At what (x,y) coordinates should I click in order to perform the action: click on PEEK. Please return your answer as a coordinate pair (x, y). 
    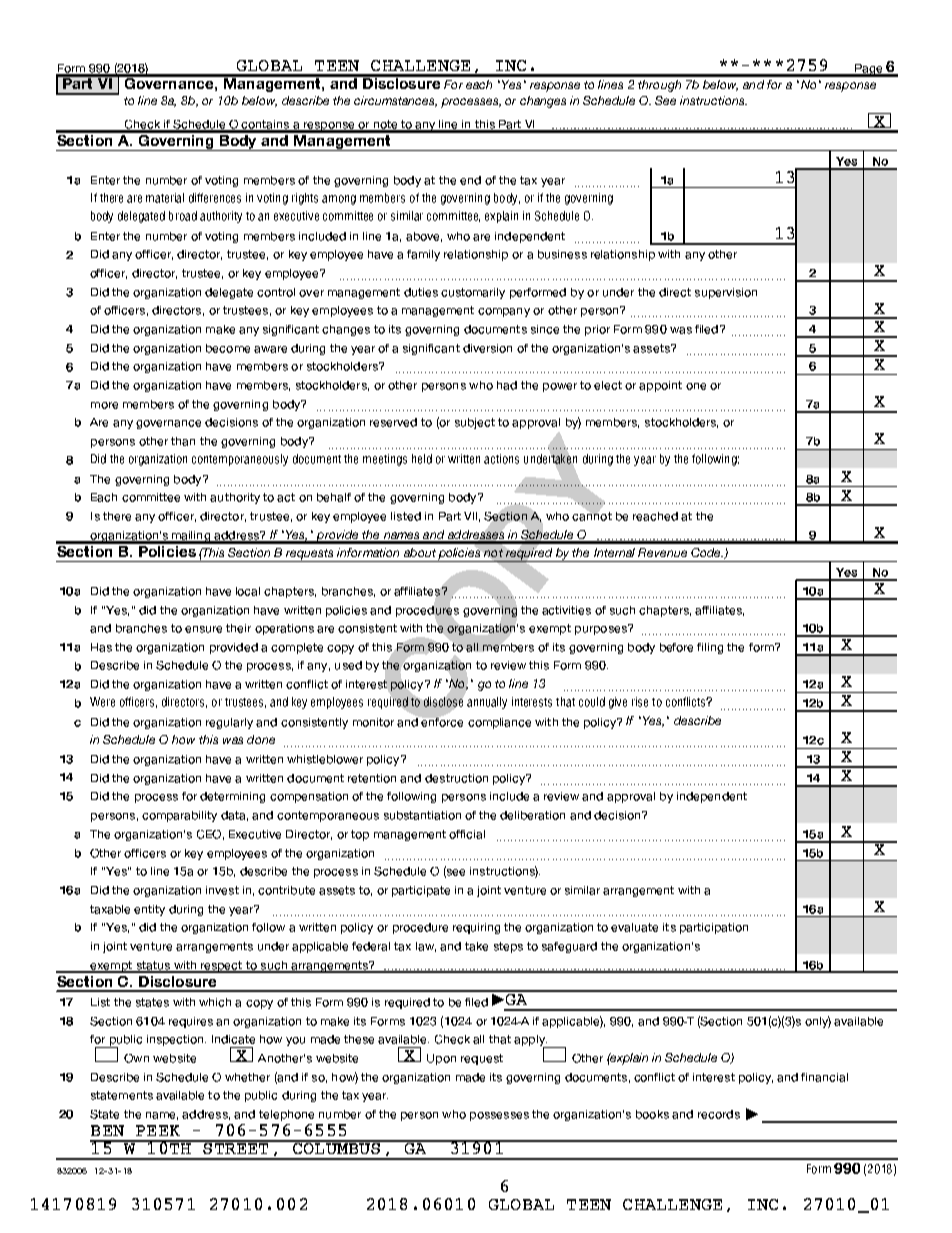
    Looking at the image, I should click on (158, 1130).
